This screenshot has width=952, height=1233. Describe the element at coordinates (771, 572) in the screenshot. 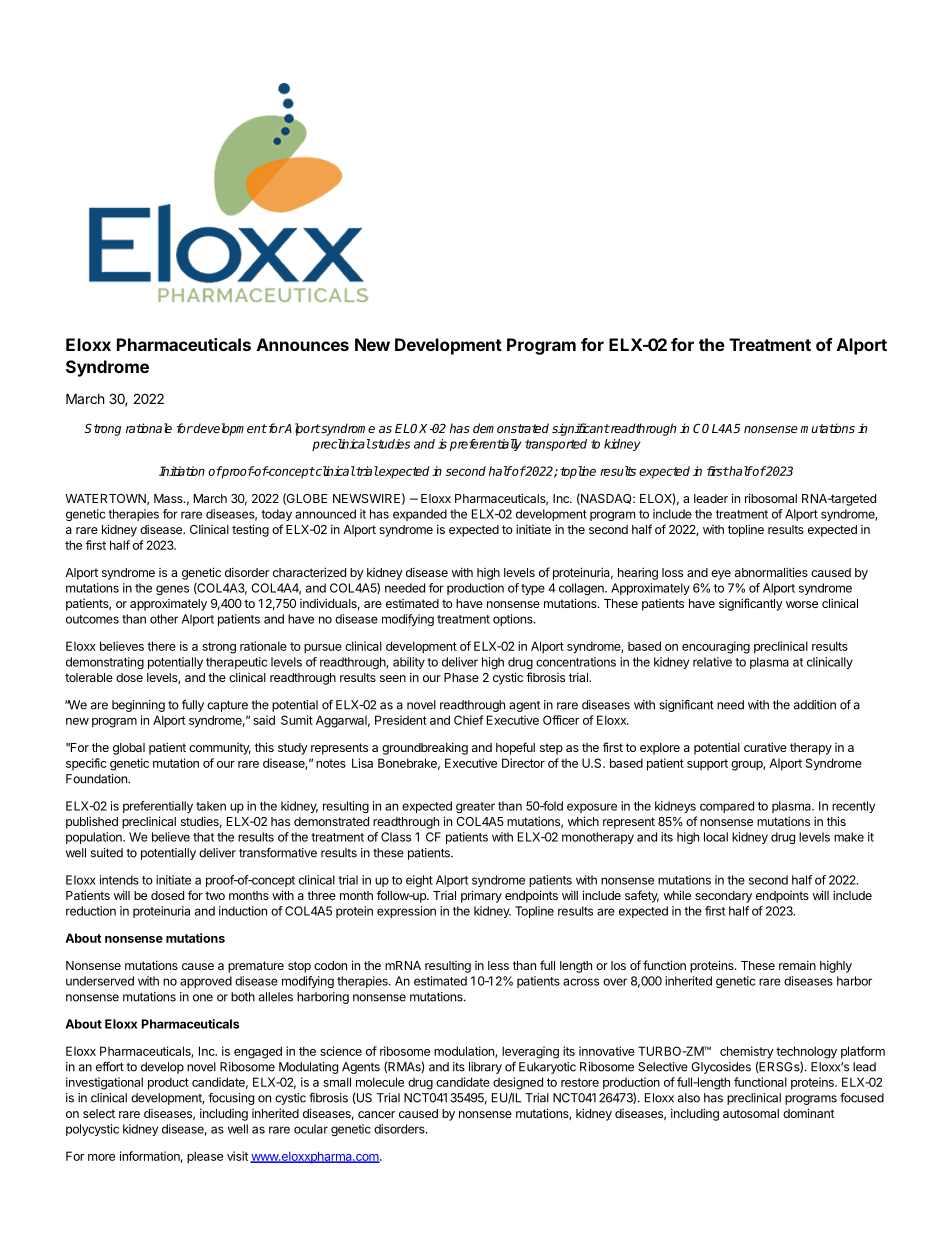

I see `abnormalities` at that location.
